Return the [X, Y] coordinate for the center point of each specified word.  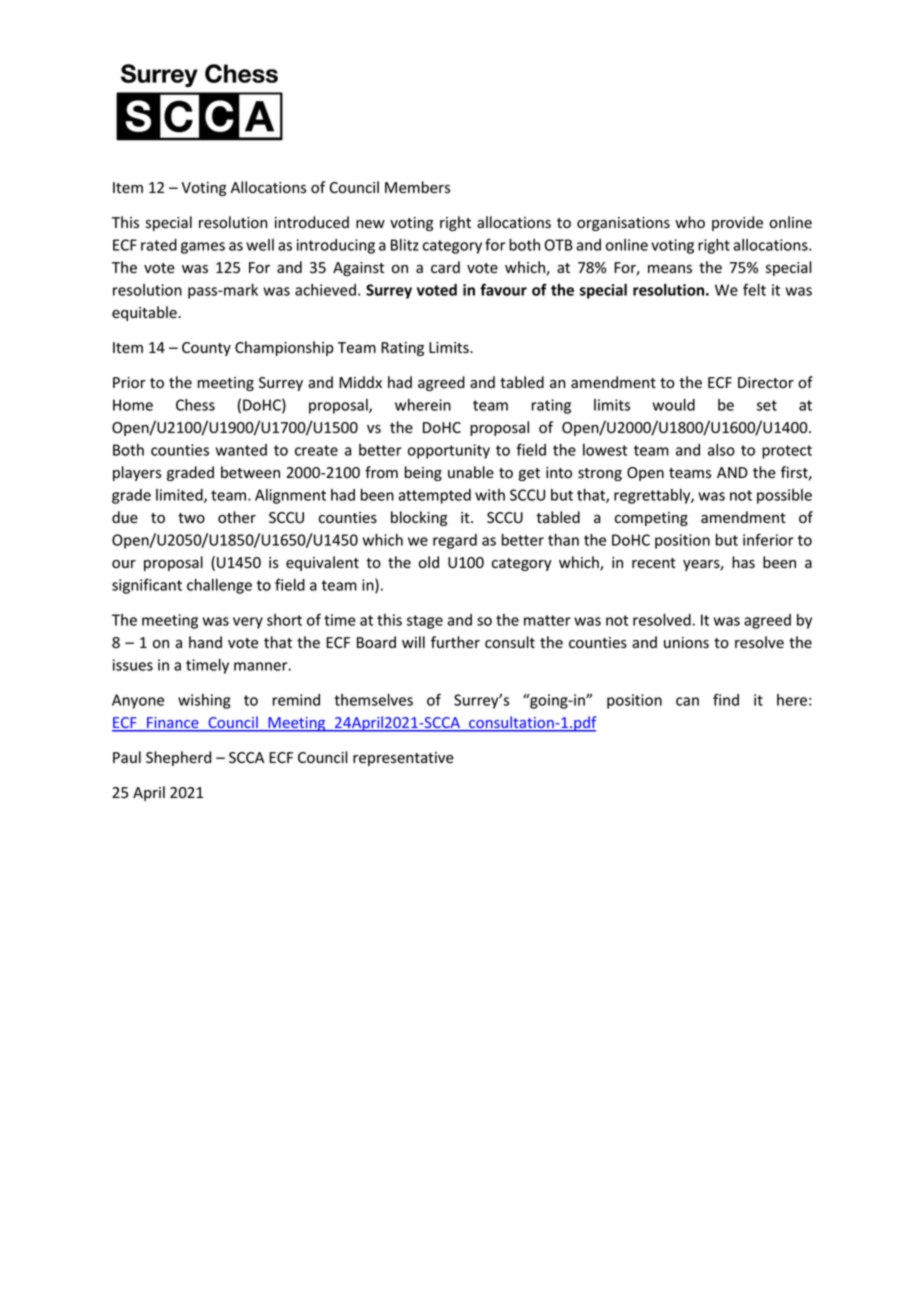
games [203, 248]
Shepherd [178, 758]
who [690, 222]
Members [417, 187]
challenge [219, 586]
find [726, 699]
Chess [195, 405]
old [429, 562]
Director [766, 383]
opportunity [449, 451]
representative [403, 759]
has [743, 562]
